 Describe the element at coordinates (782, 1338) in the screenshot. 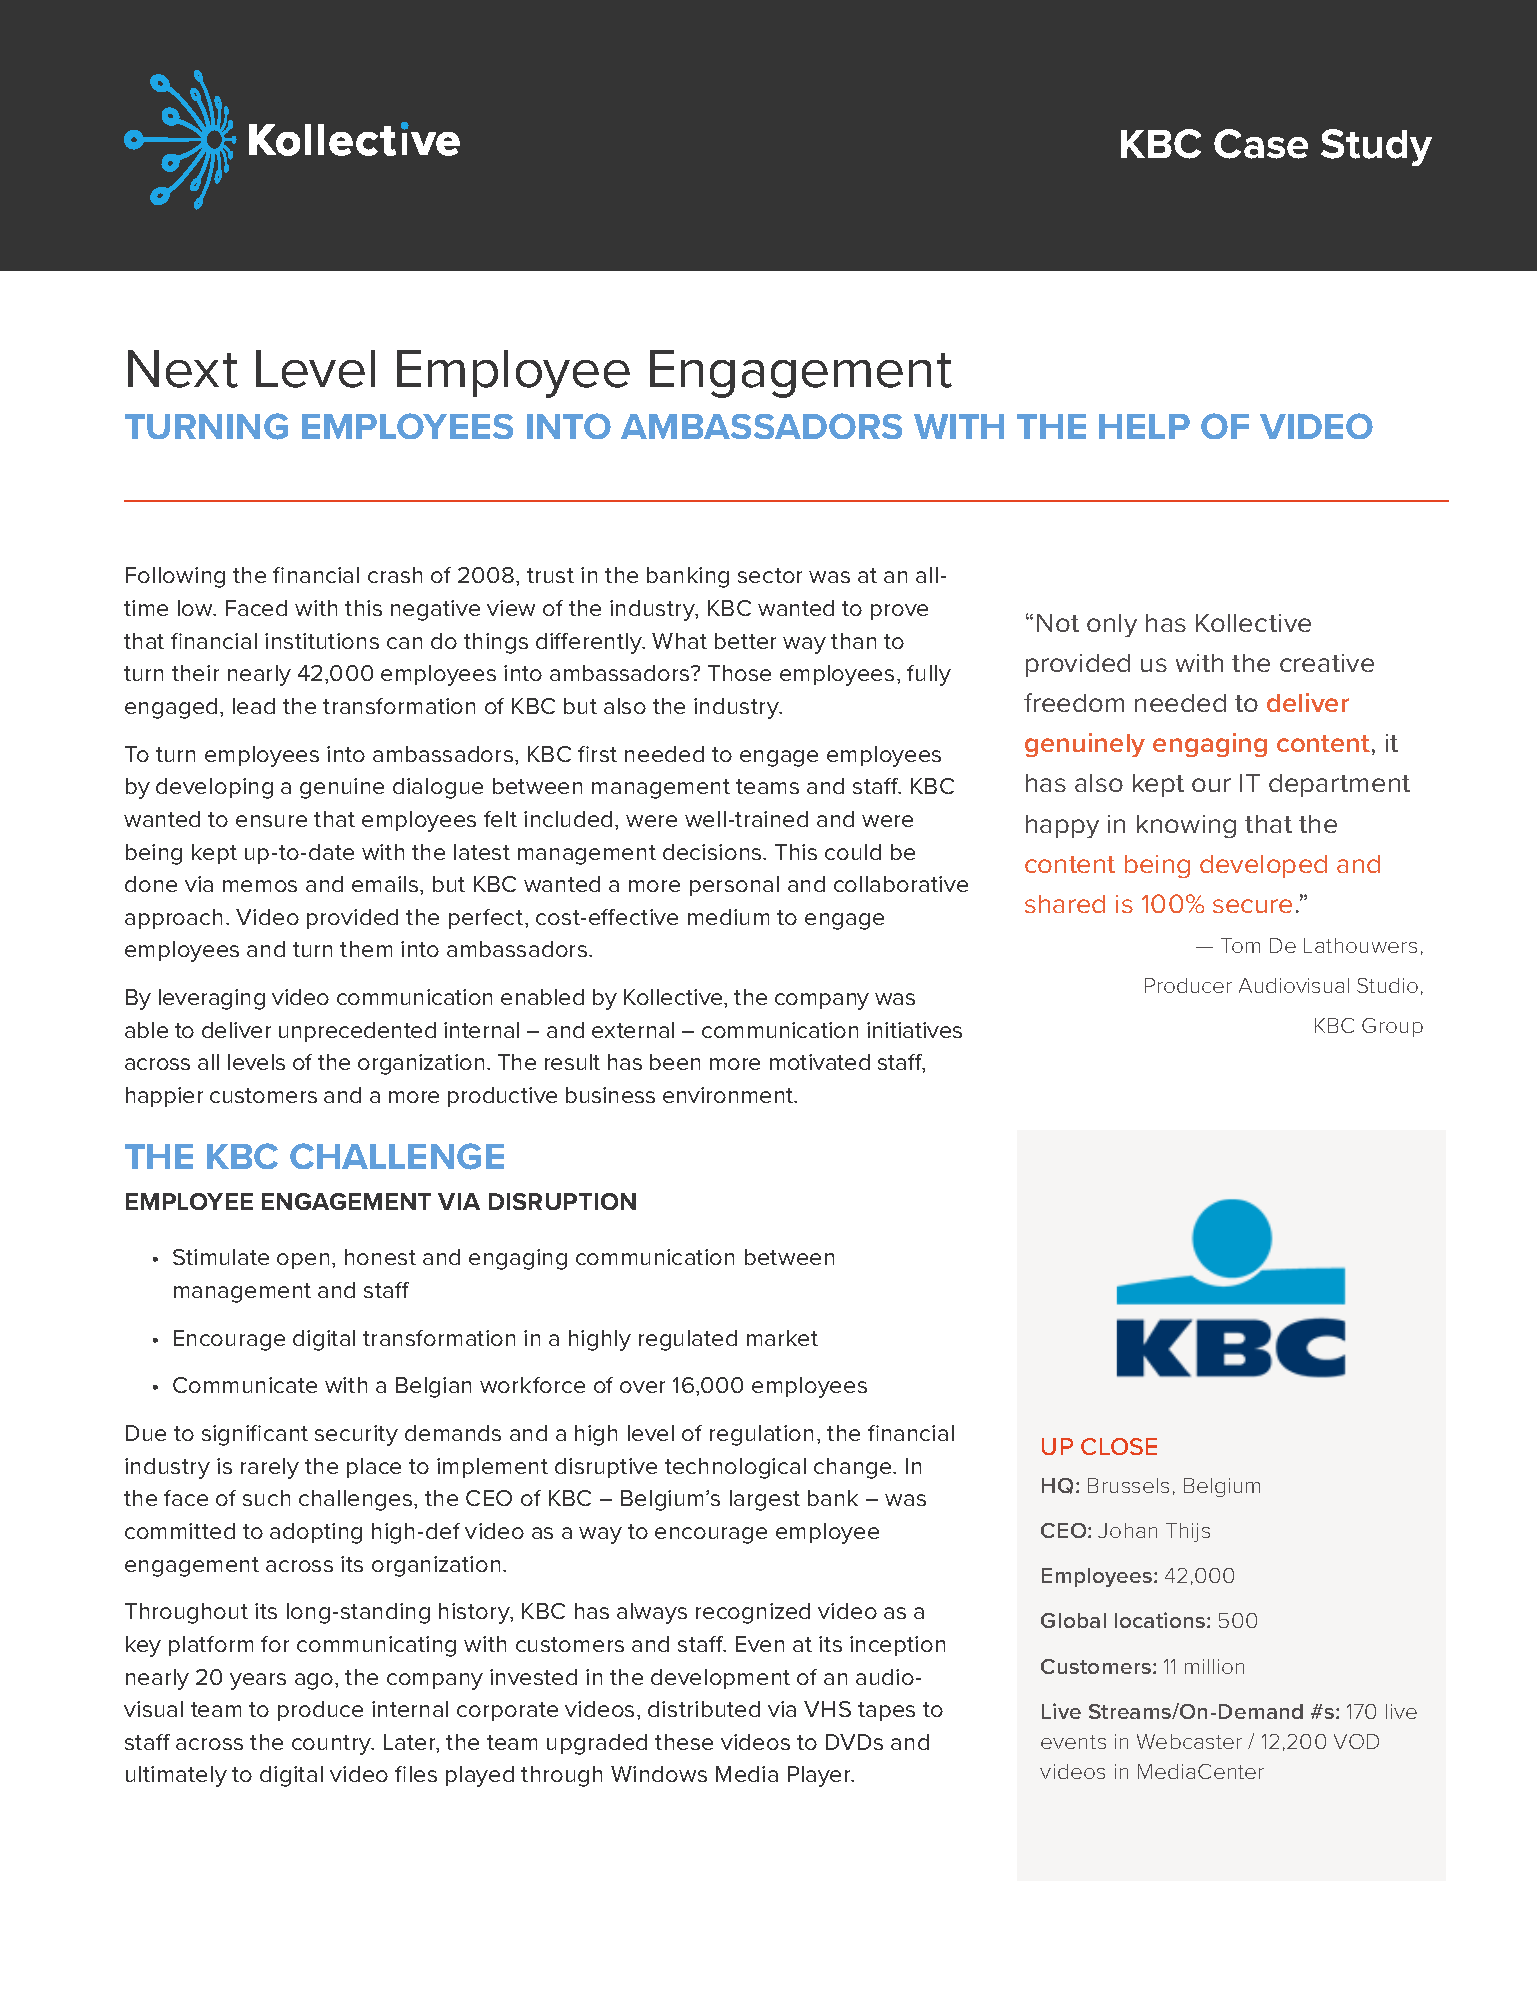

I see `market` at that location.
